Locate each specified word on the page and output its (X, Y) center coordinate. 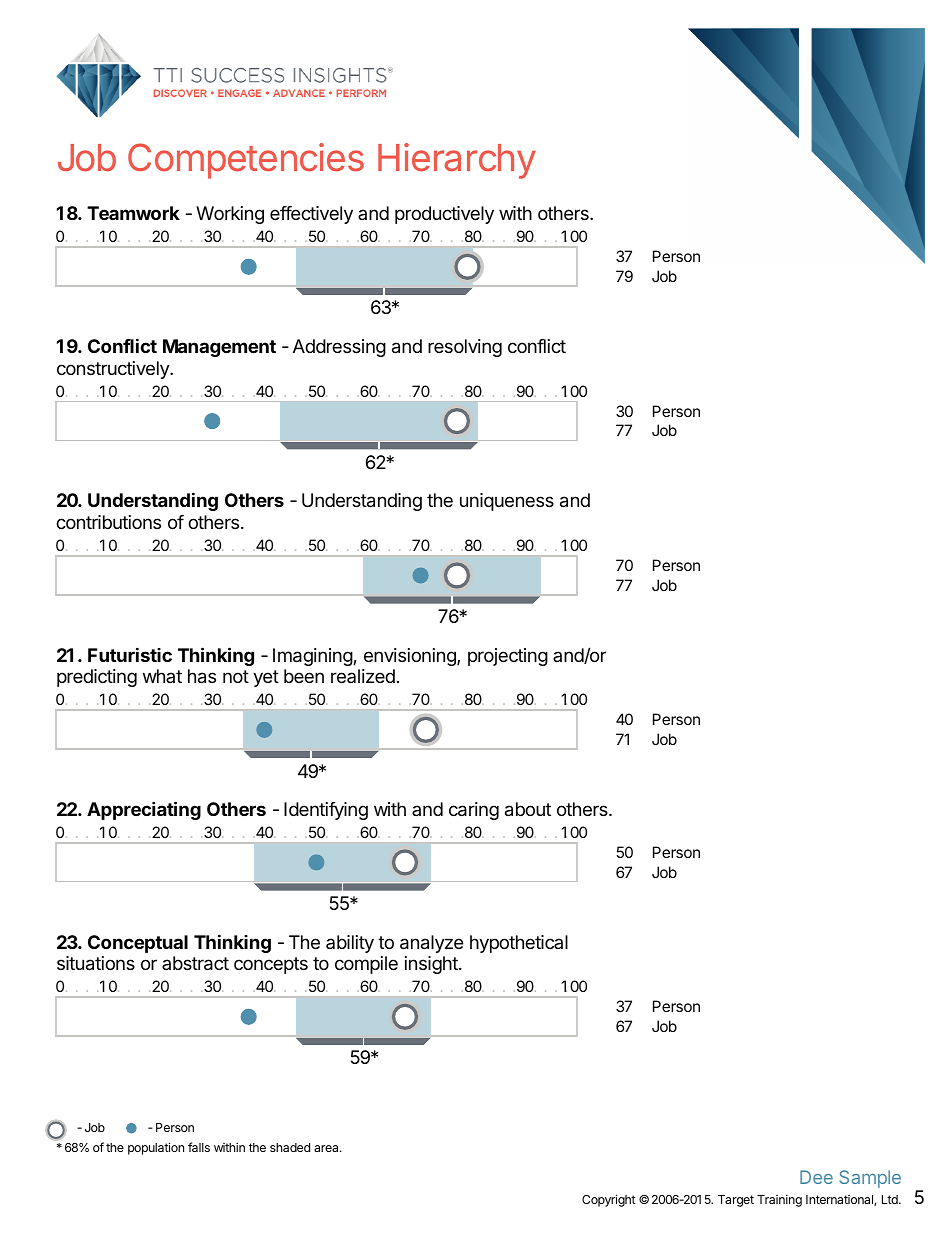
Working (230, 215)
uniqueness (507, 502)
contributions (108, 522)
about (528, 809)
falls (199, 1147)
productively (444, 215)
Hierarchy (457, 161)
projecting (508, 657)
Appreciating (144, 810)
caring (474, 811)
